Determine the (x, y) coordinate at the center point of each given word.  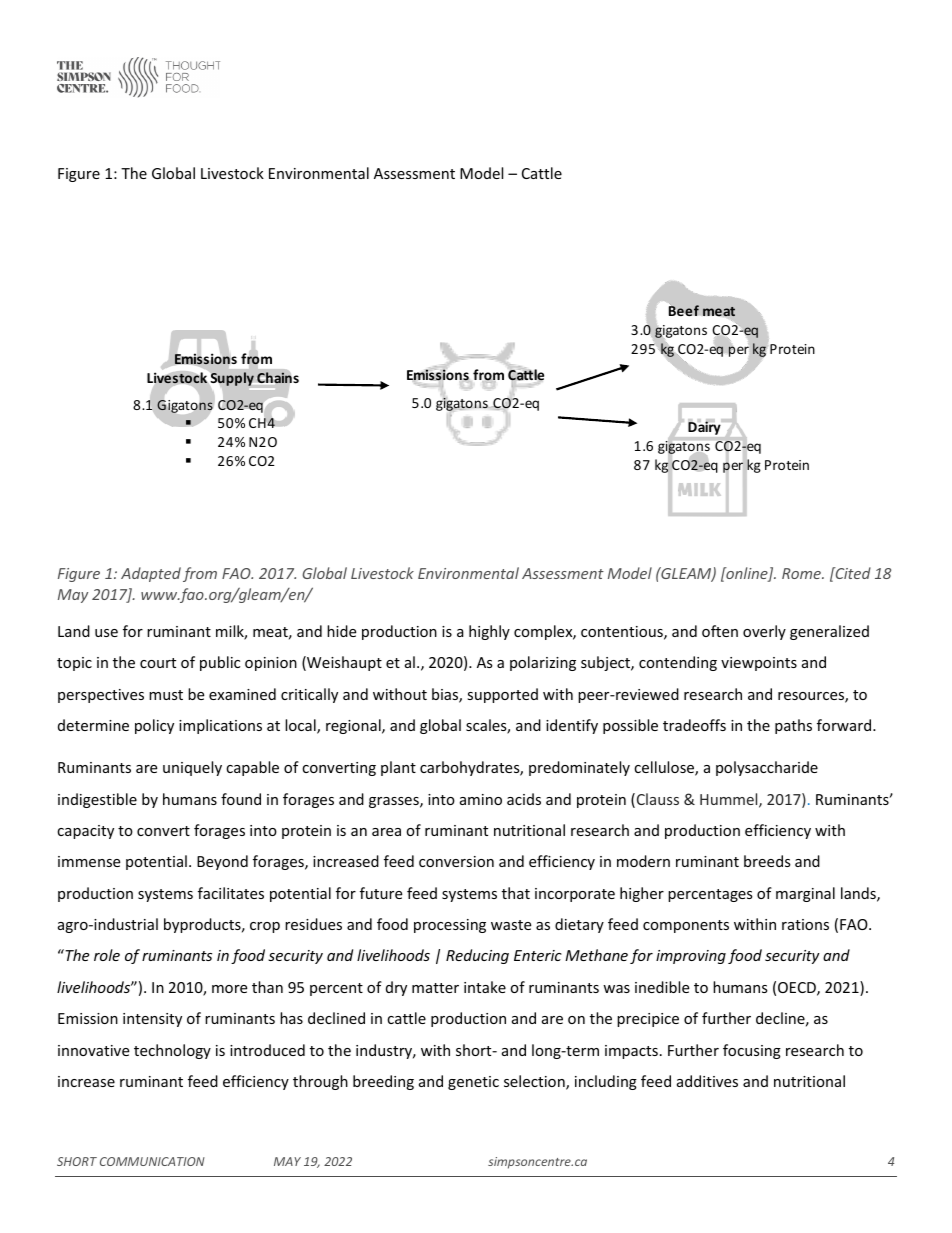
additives (707, 1081)
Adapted (151, 574)
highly (489, 632)
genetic (473, 1083)
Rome (802, 573)
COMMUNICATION (152, 1161)
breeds (767, 861)
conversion (456, 861)
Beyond (222, 862)
